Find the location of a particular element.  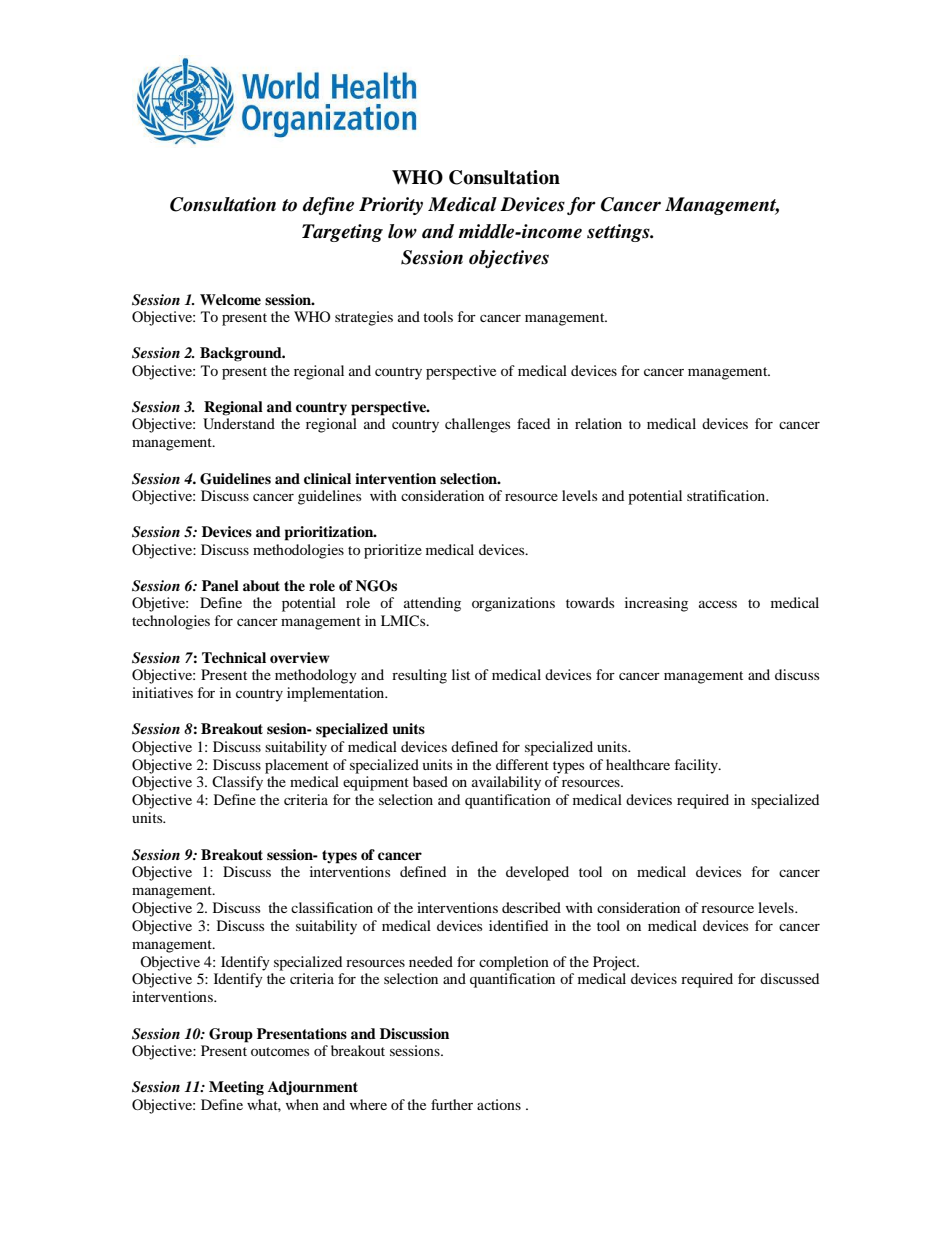

relation is located at coordinates (598, 423).
